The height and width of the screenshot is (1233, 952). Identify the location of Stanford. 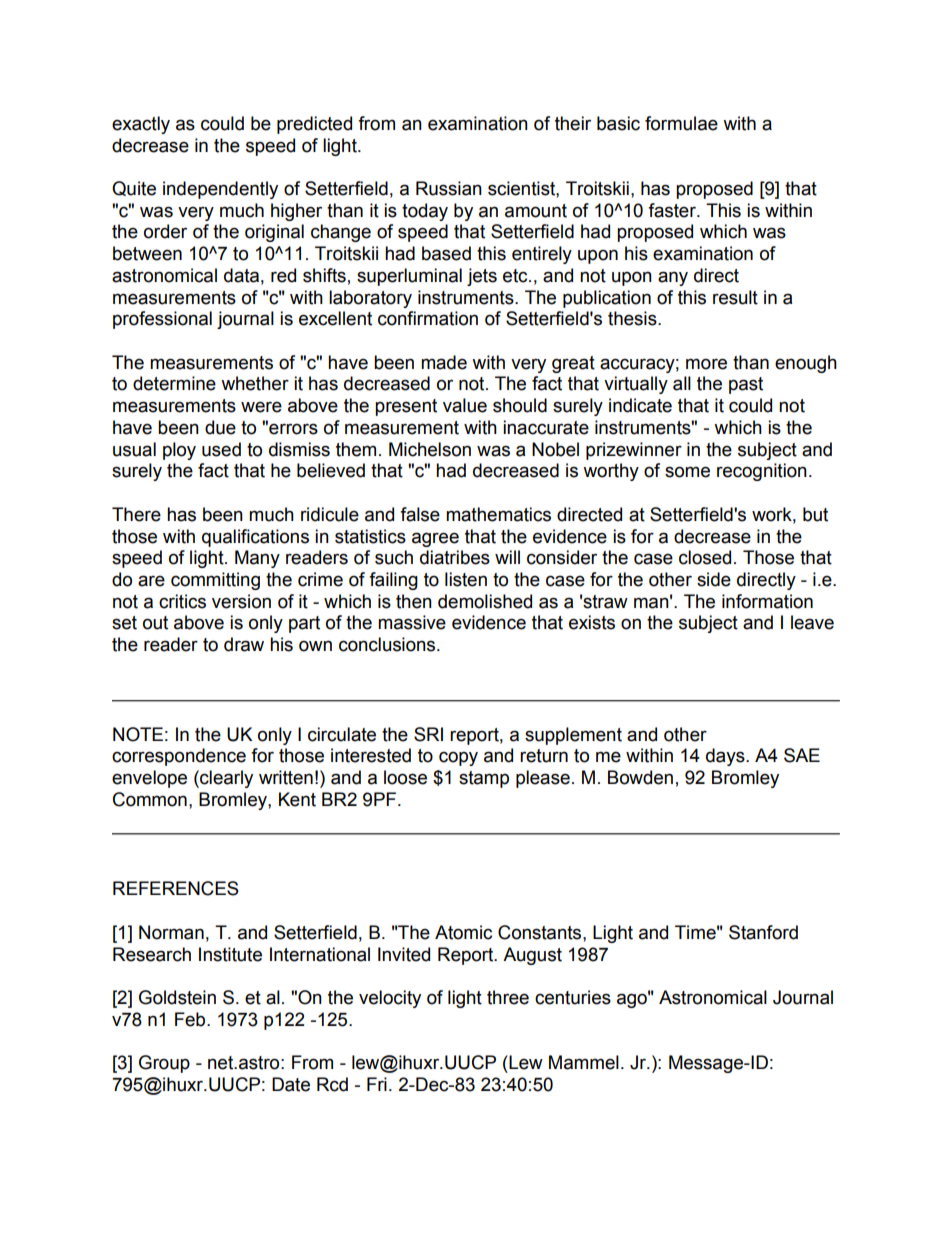
(763, 932).
